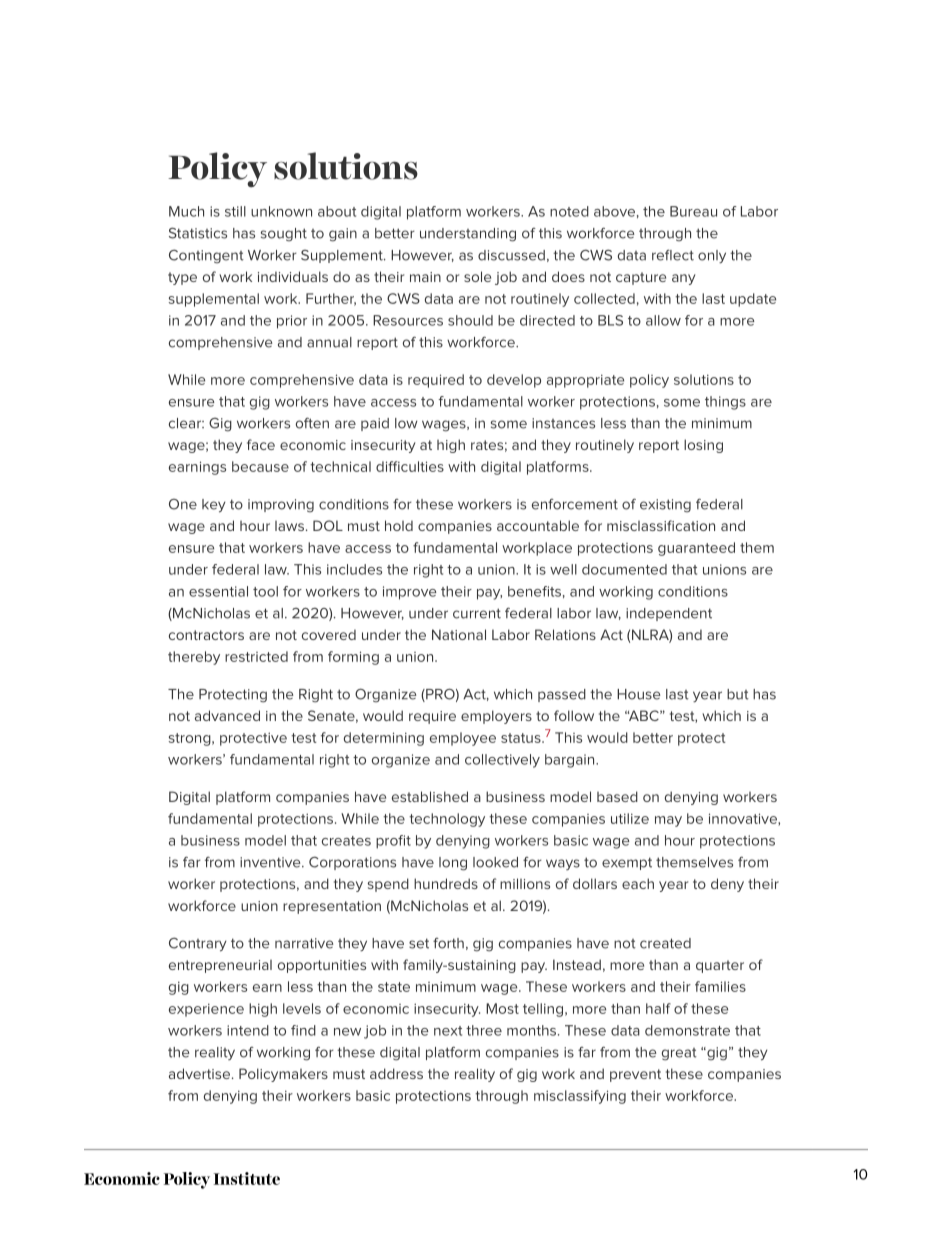  I want to click on reflect, so click(673, 255).
